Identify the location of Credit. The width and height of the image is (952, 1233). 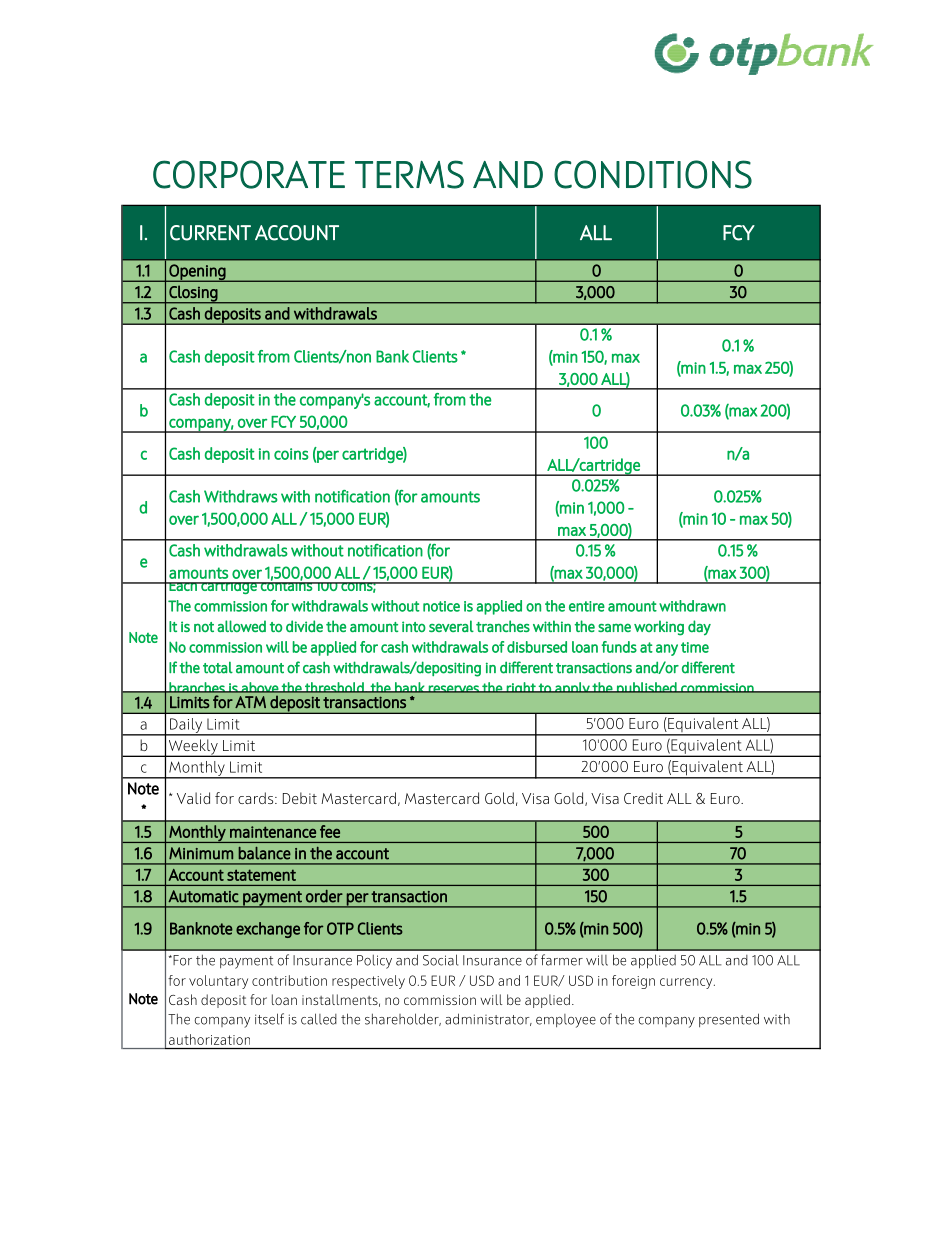
(643, 798).
